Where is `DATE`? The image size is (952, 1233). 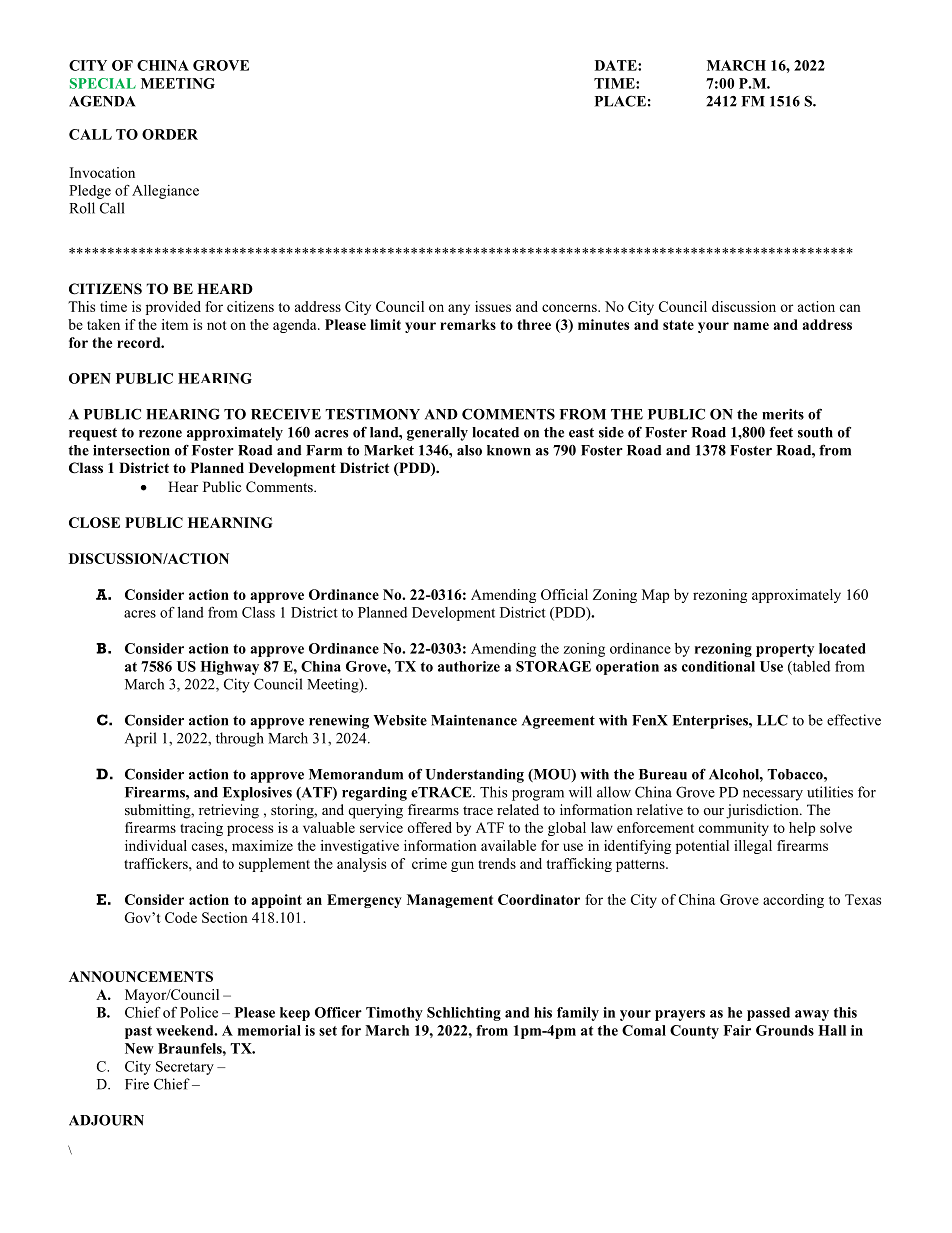 DATE is located at coordinates (617, 65).
